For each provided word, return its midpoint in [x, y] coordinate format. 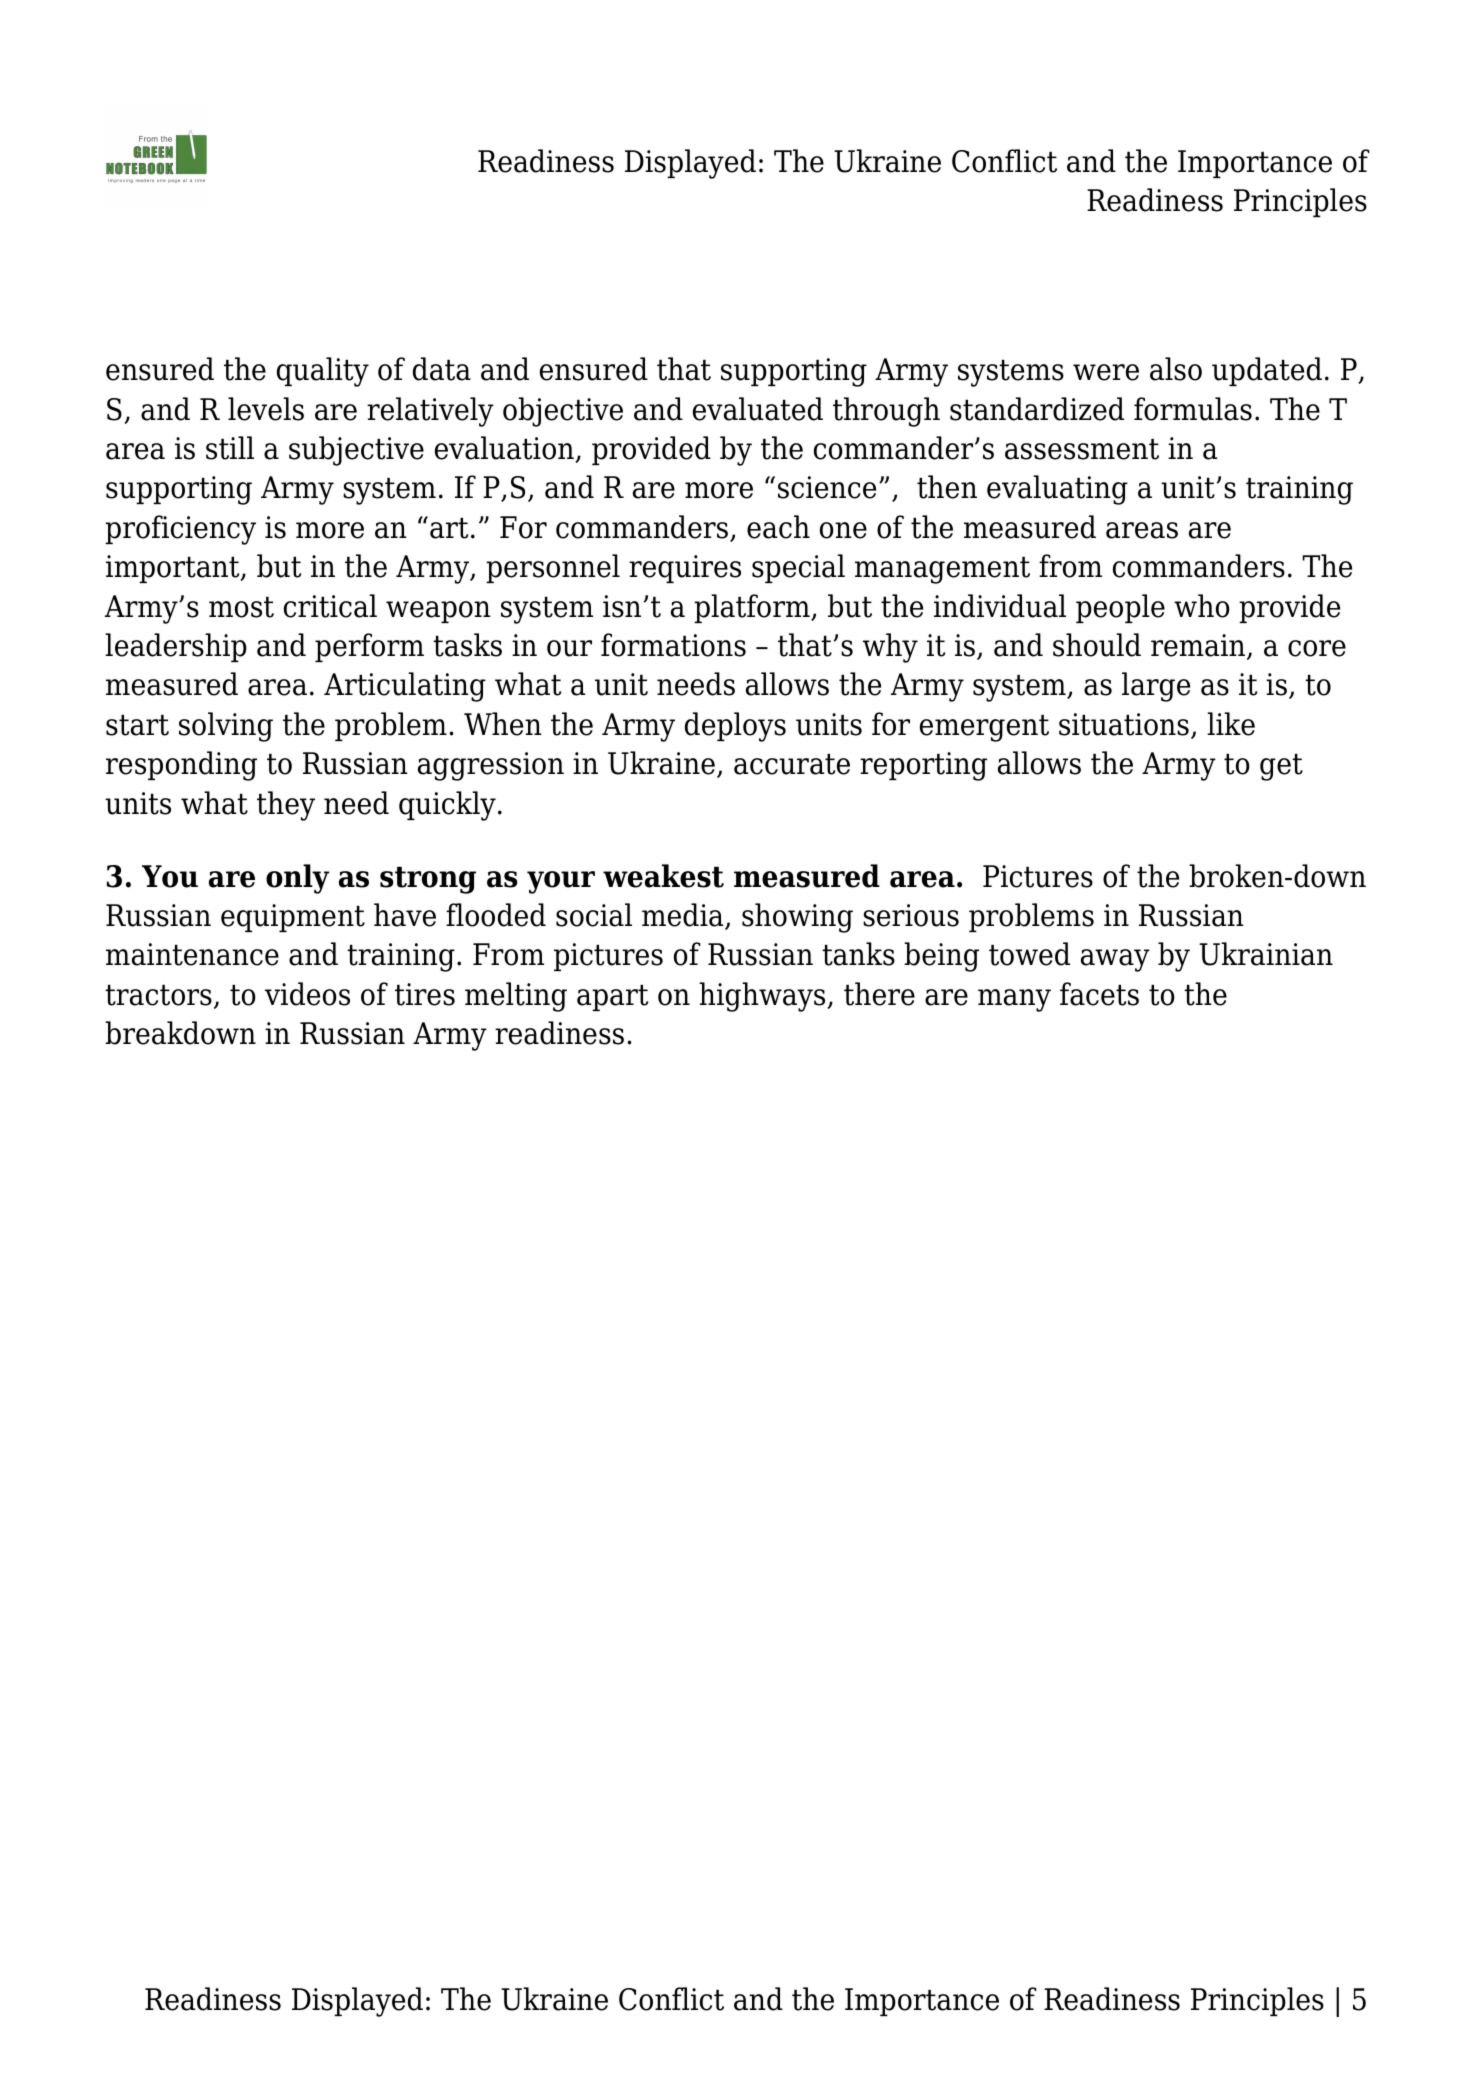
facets [1099, 994]
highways [763, 997]
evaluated [758, 409]
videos [307, 994]
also [1176, 369]
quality [323, 372]
